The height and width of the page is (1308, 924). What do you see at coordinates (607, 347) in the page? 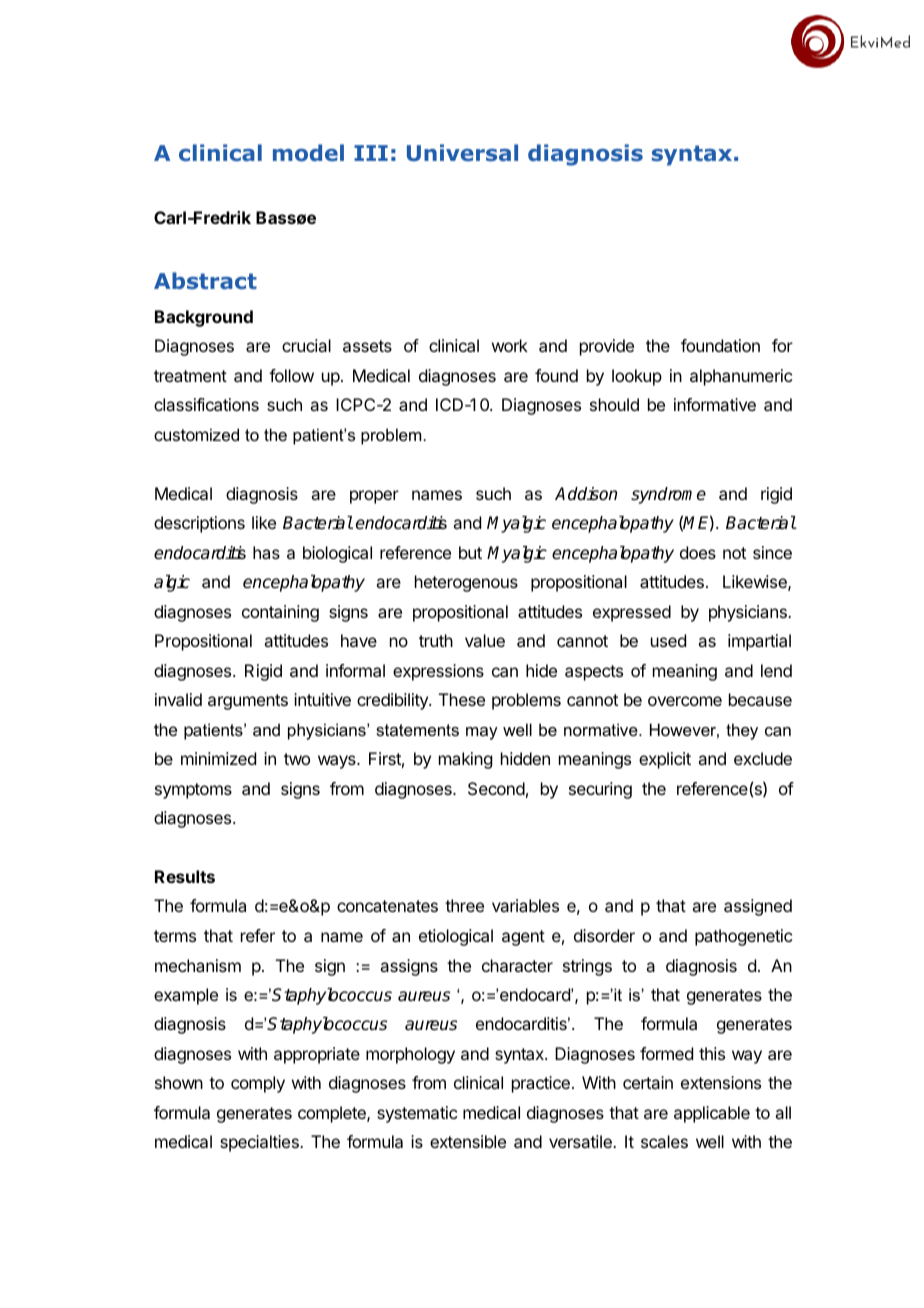
I see `provide` at bounding box center [607, 347].
